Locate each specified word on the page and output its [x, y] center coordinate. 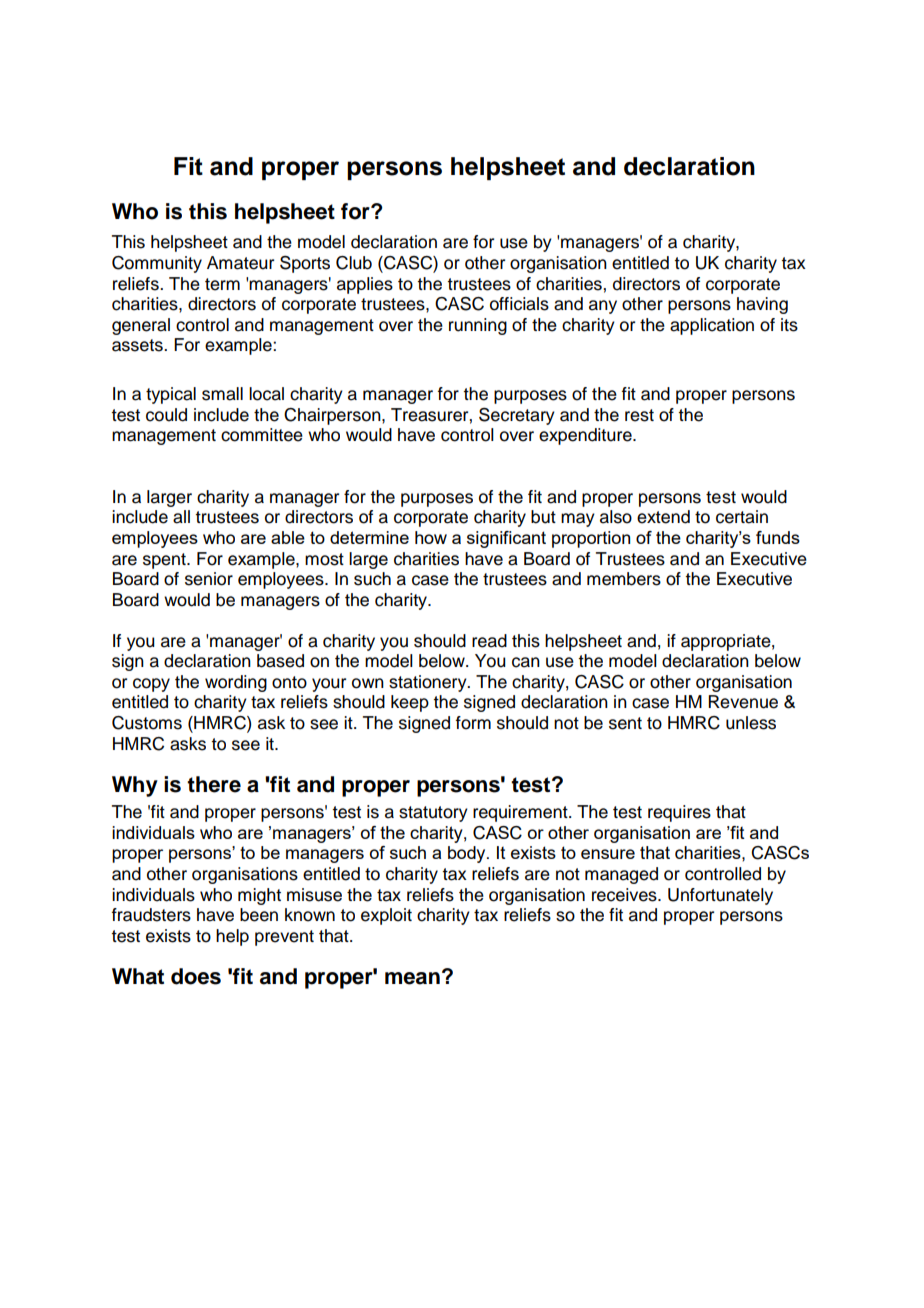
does [196, 976]
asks [188, 744]
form [473, 723]
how [431, 537]
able [288, 537]
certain [742, 517]
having [762, 305]
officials [519, 304]
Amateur [240, 263]
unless [751, 723]
